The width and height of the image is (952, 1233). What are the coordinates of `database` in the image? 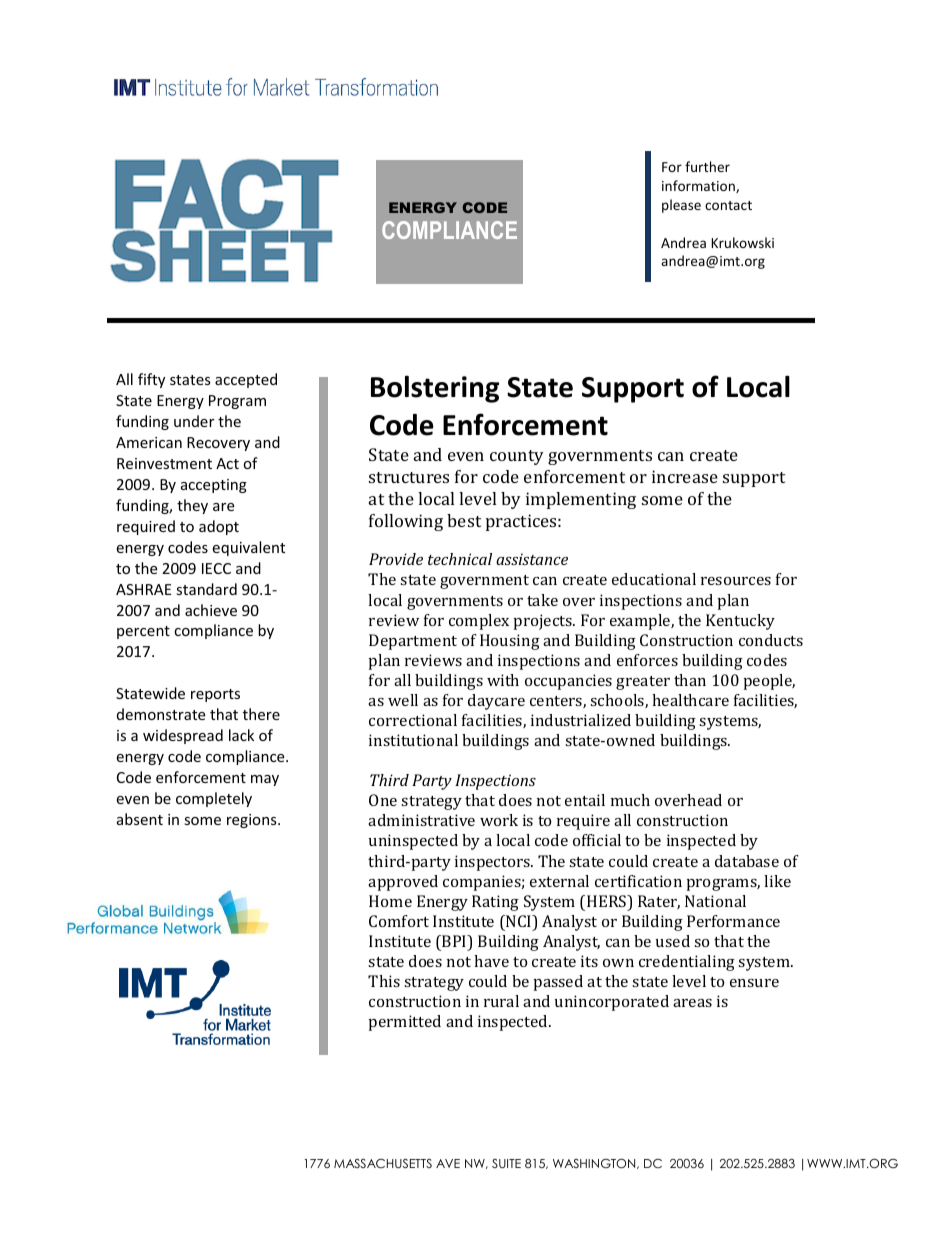 It's located at (747, 861).
